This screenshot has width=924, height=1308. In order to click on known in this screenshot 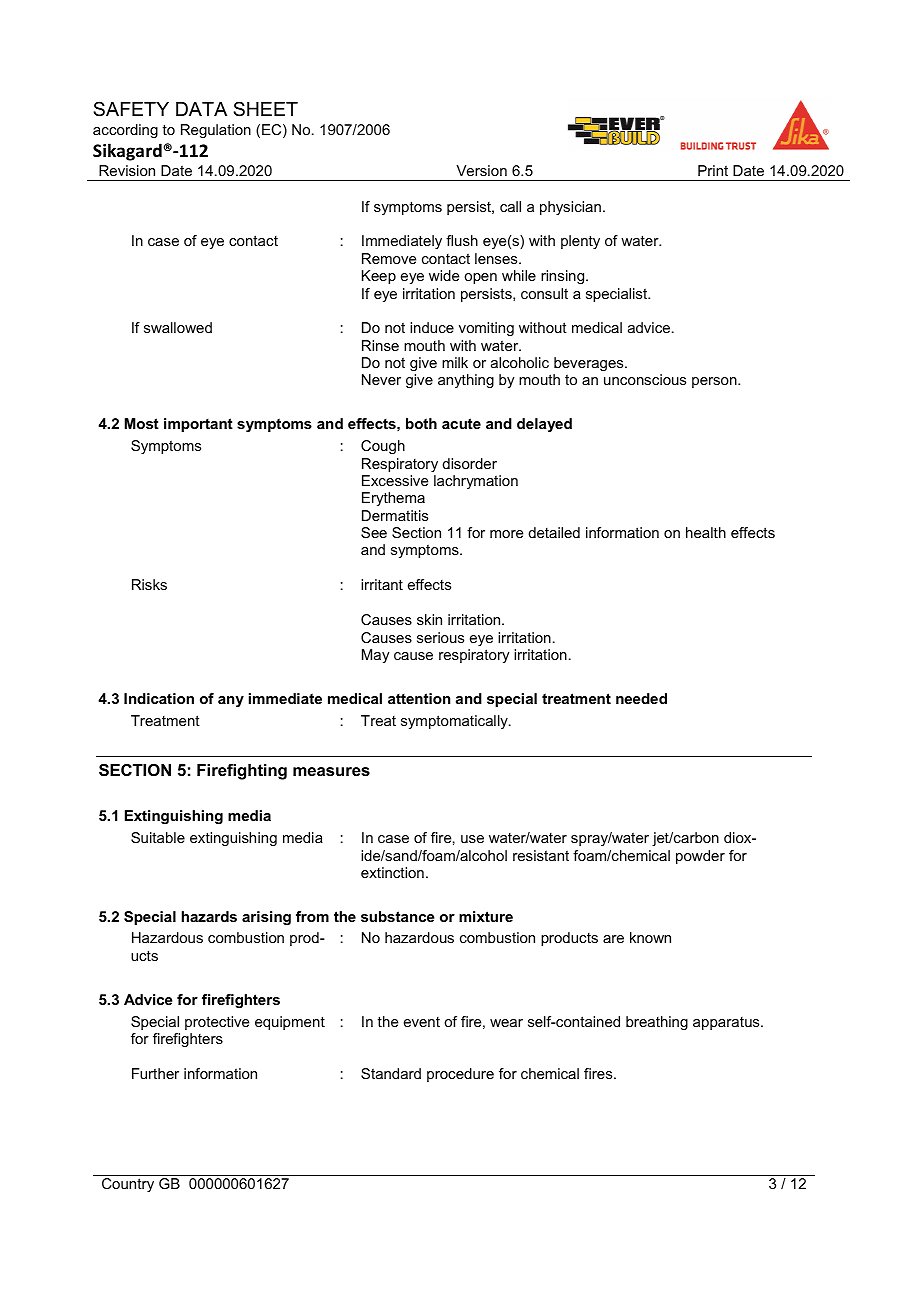, I will do `click(650, 937)`.
